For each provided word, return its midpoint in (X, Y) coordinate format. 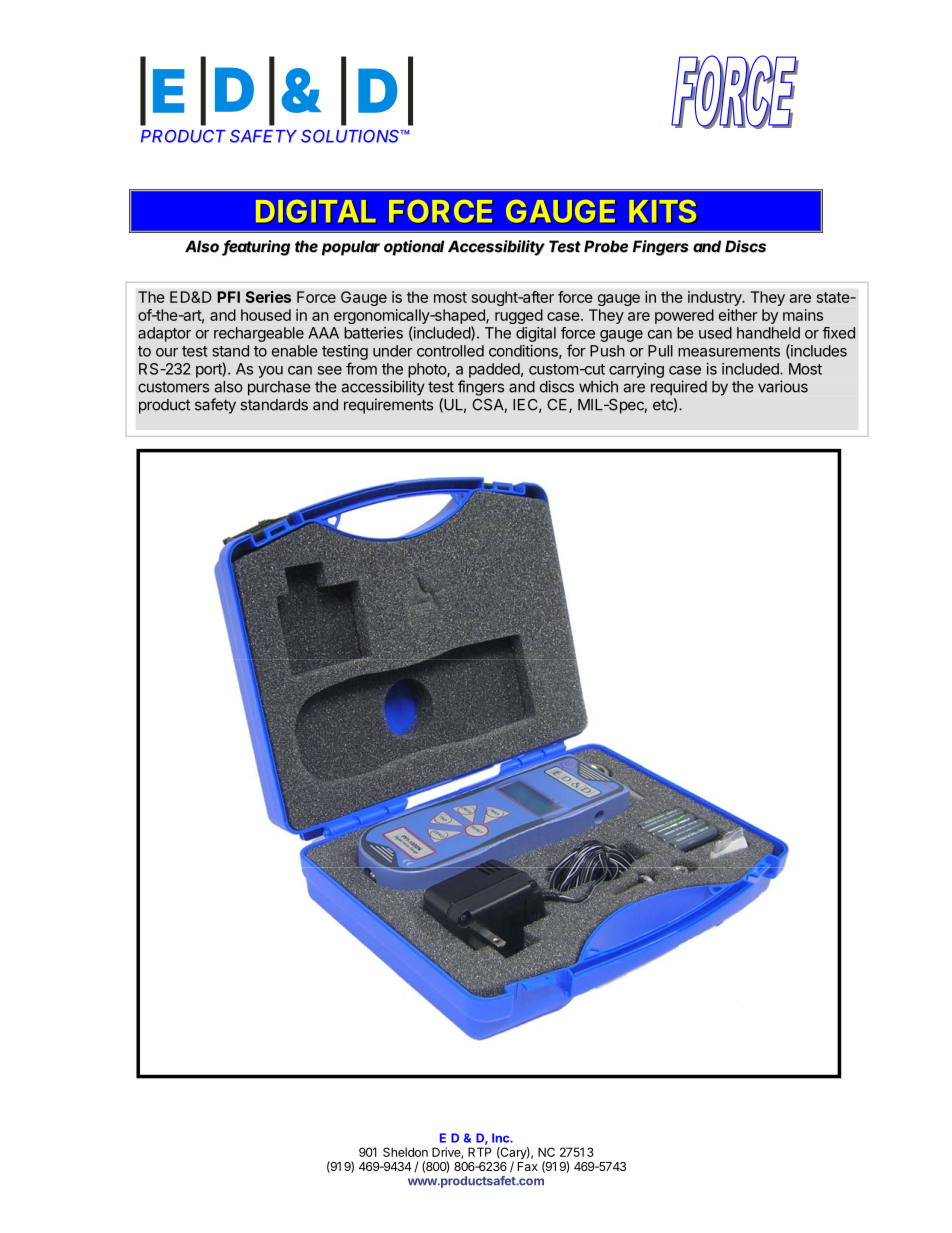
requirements (388, 406)
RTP (480, 1152)
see (330, 370)
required (679, 388)
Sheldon (405, 1152)
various (783, 386)
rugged (519, 316)
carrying (636, 370)
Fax (528, 1166)
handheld (768, 333)
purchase (279, 388)
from (361, 368)
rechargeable (259, 334)
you (270, 372)
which (598, 386)
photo (428, 370)
